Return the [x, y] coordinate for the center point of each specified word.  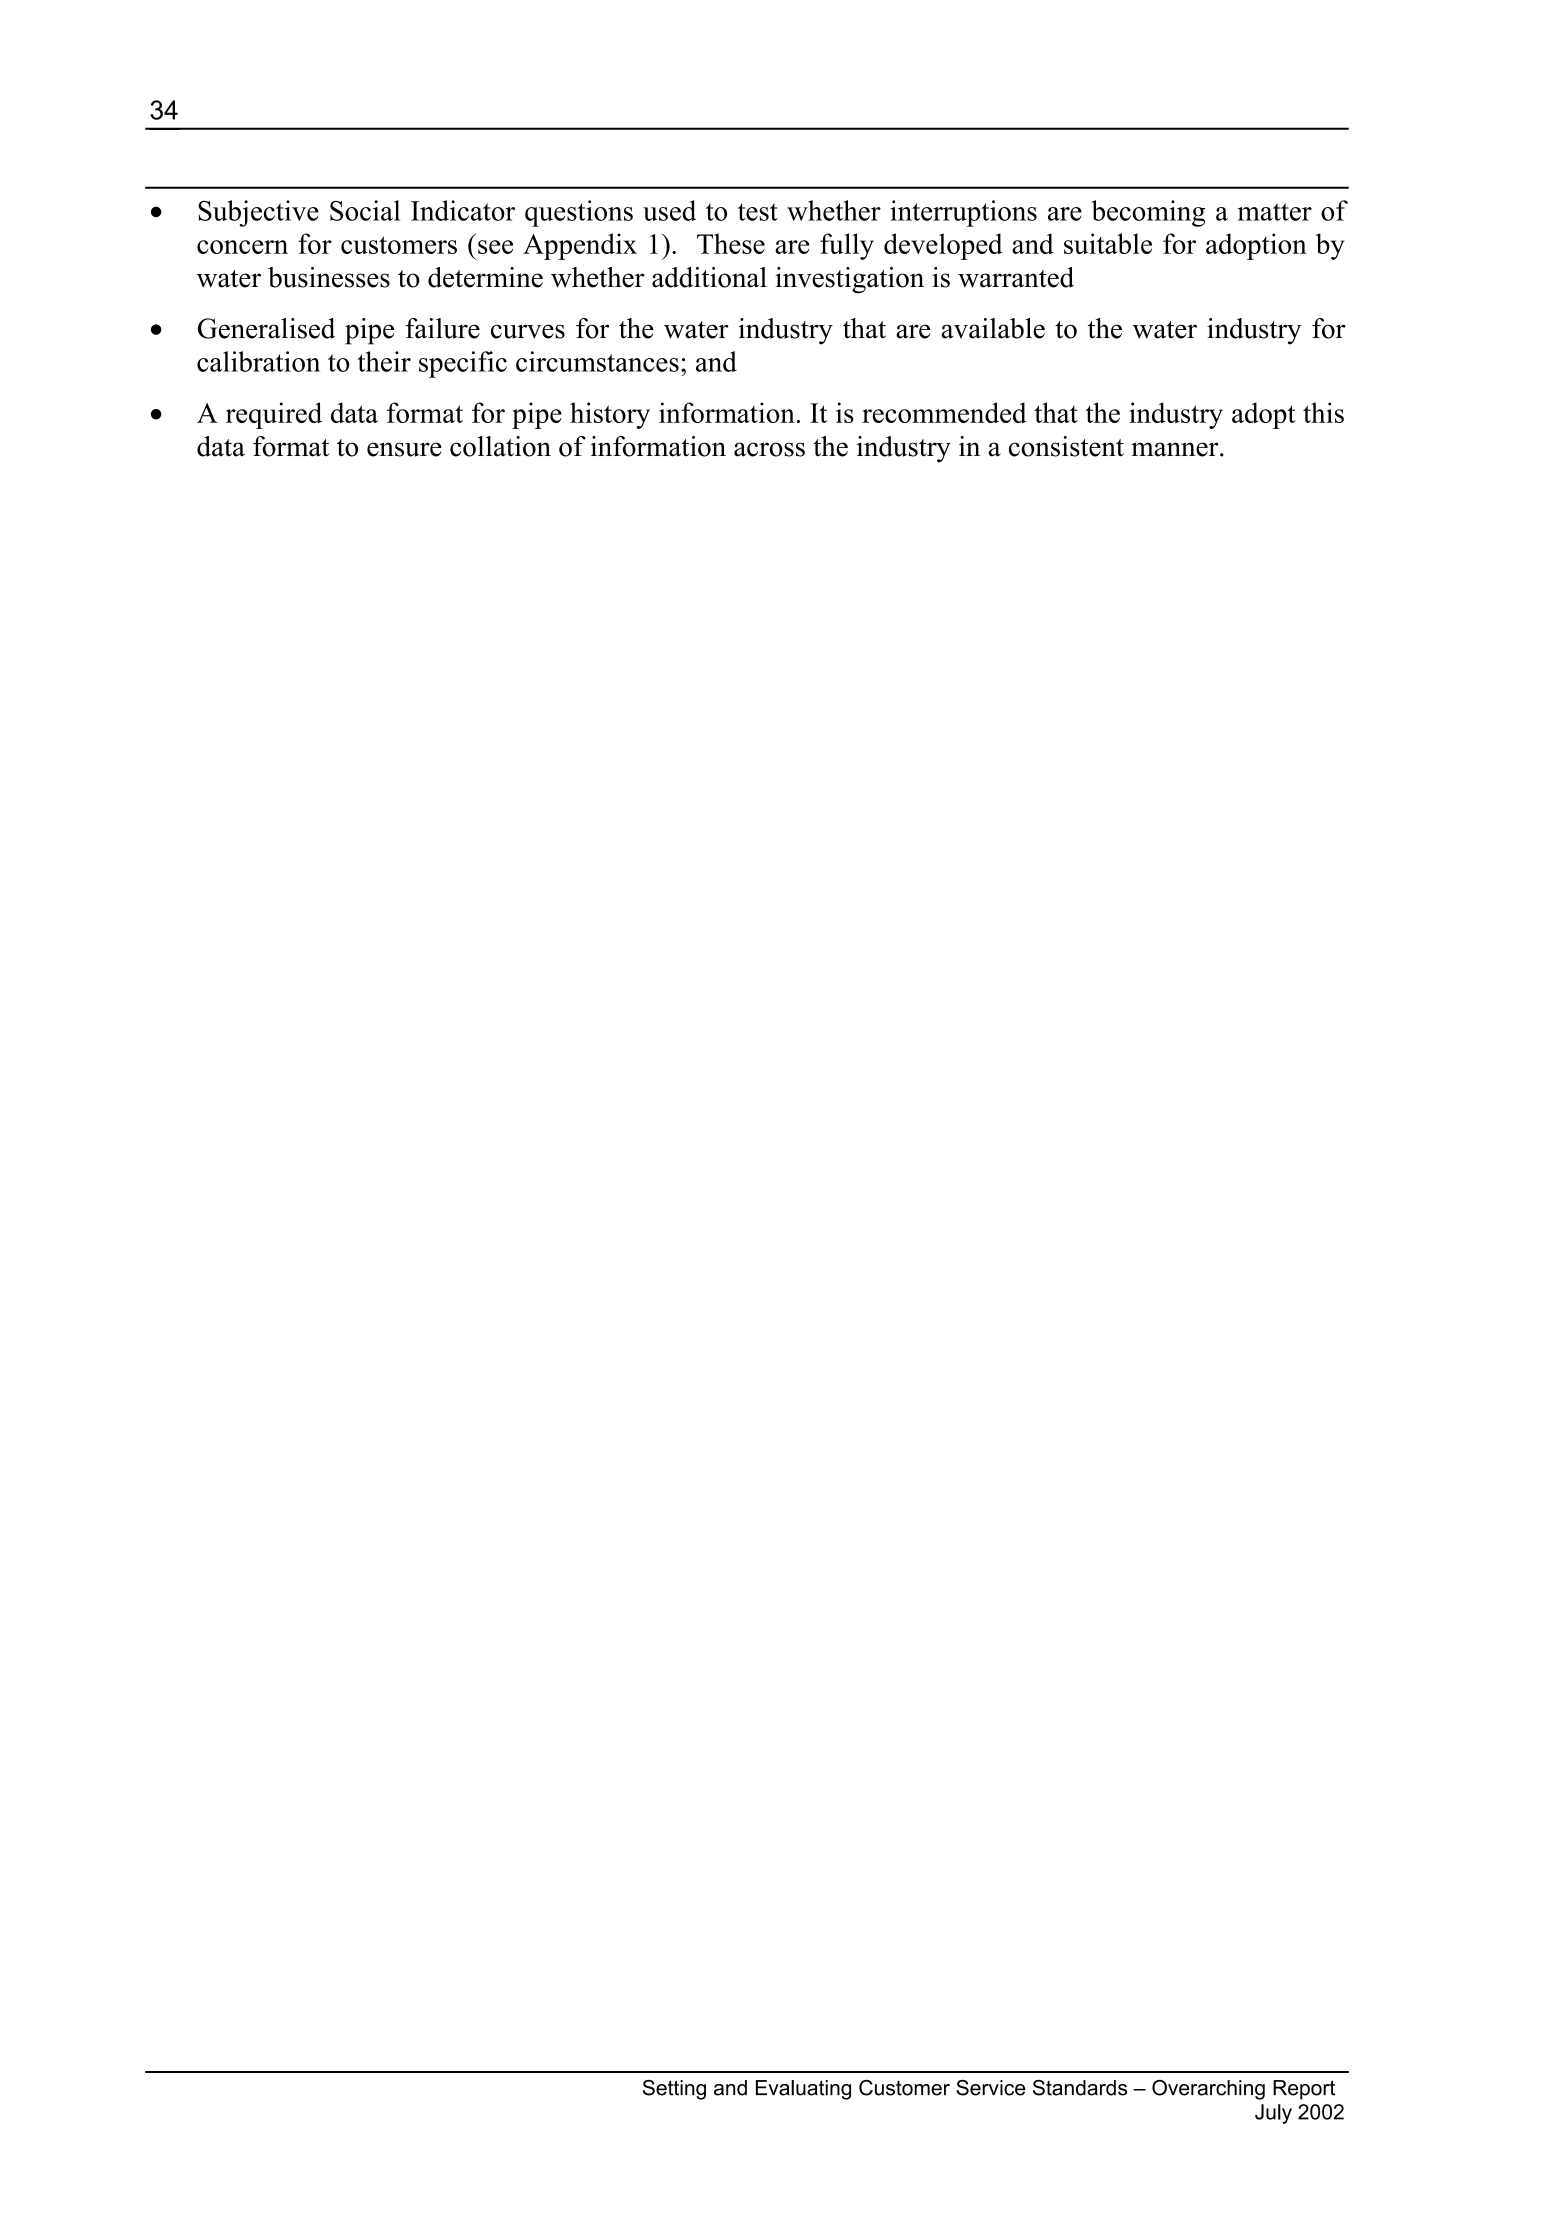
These [731, 243]
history [610, 415]
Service [990, 2088]
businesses [329, 277]
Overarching [1208, 2090]
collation [500, 446]
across [769, 449]
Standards [1080, 2088]
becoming [1149, 213]
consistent [1066, 446]
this [1323, 412]
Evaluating [803, 2090]
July [1273, 2114]
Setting [674, 2090]
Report [1304, 2090]
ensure [404, 449]
